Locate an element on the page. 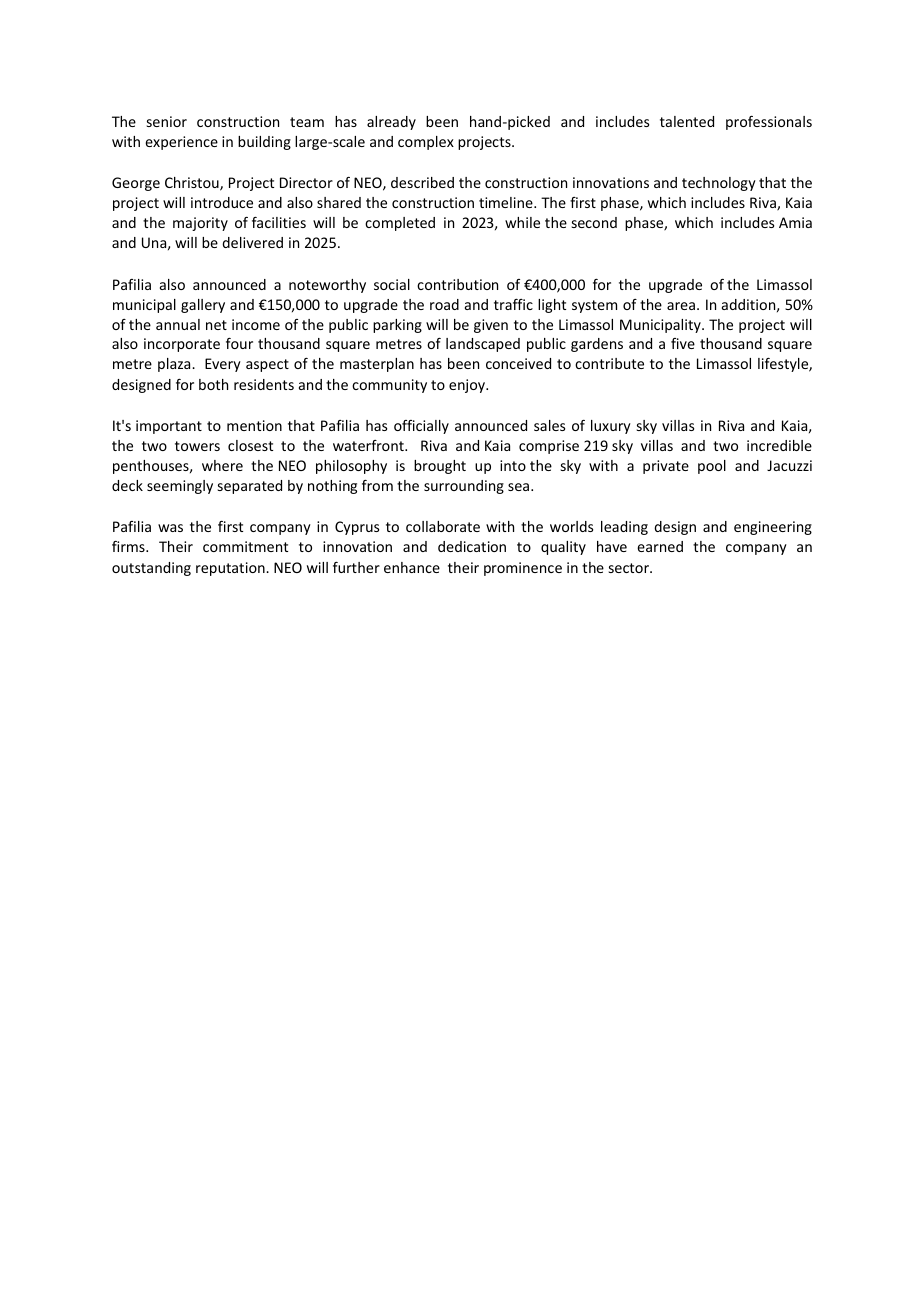 This document has height=1308, width=924. earned is located at coordinates (660, 546).
